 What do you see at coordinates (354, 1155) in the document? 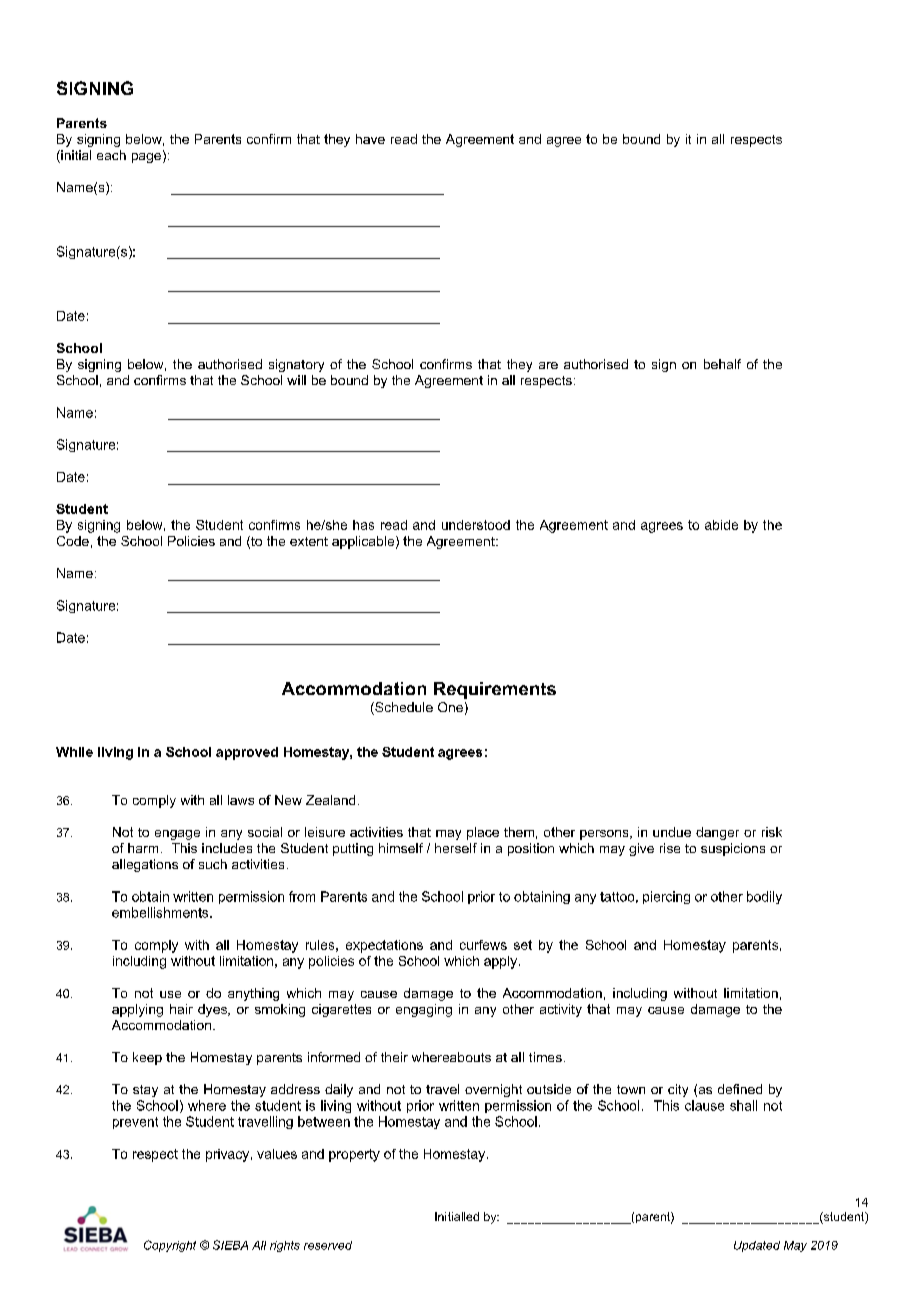
I see `property` at bounding box center [354, 1155].
